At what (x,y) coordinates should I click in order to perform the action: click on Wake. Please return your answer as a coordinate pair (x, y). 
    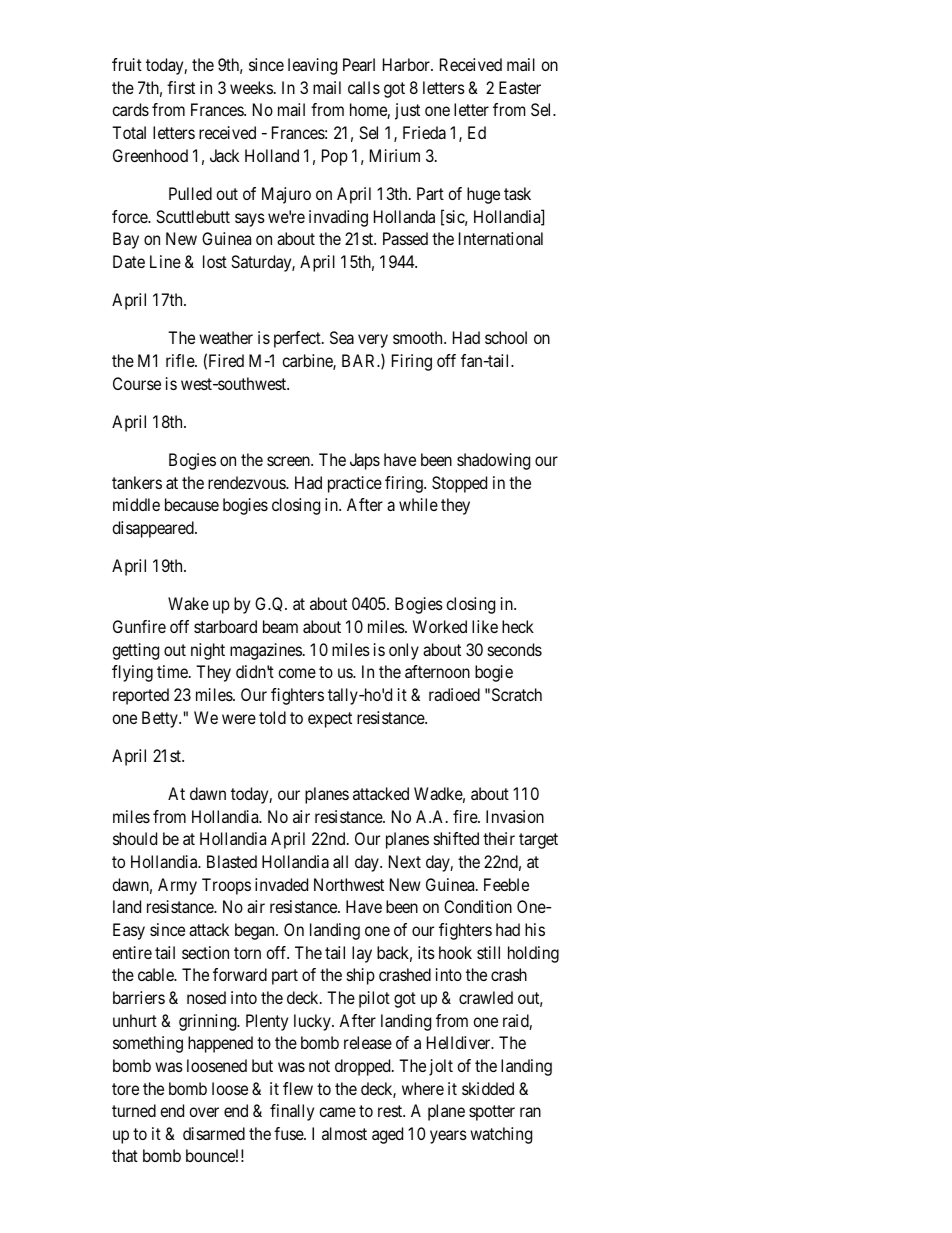
    Looking at the image, I should click on (188, 603).
